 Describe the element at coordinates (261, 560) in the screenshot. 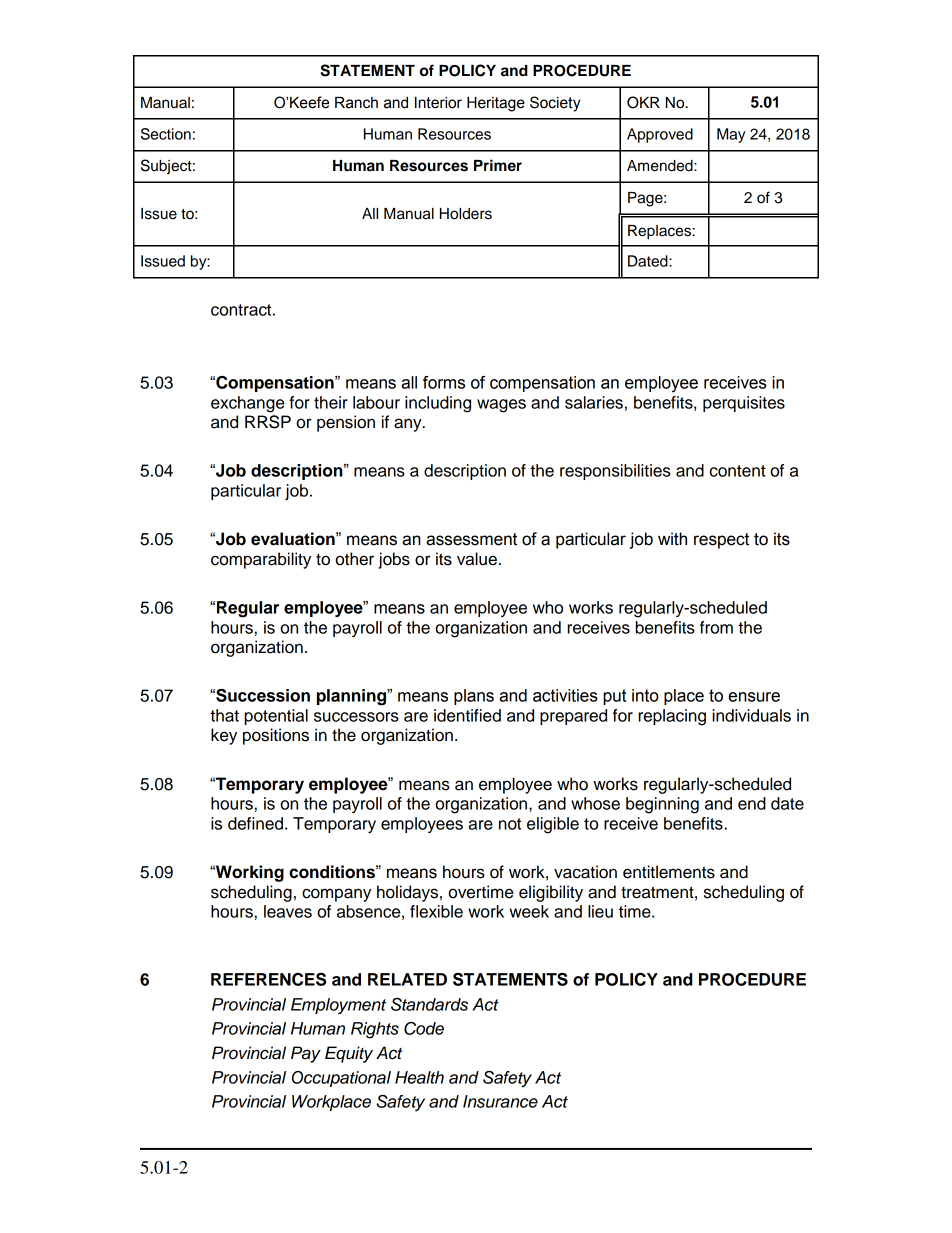

I see `comparability` at that location.
